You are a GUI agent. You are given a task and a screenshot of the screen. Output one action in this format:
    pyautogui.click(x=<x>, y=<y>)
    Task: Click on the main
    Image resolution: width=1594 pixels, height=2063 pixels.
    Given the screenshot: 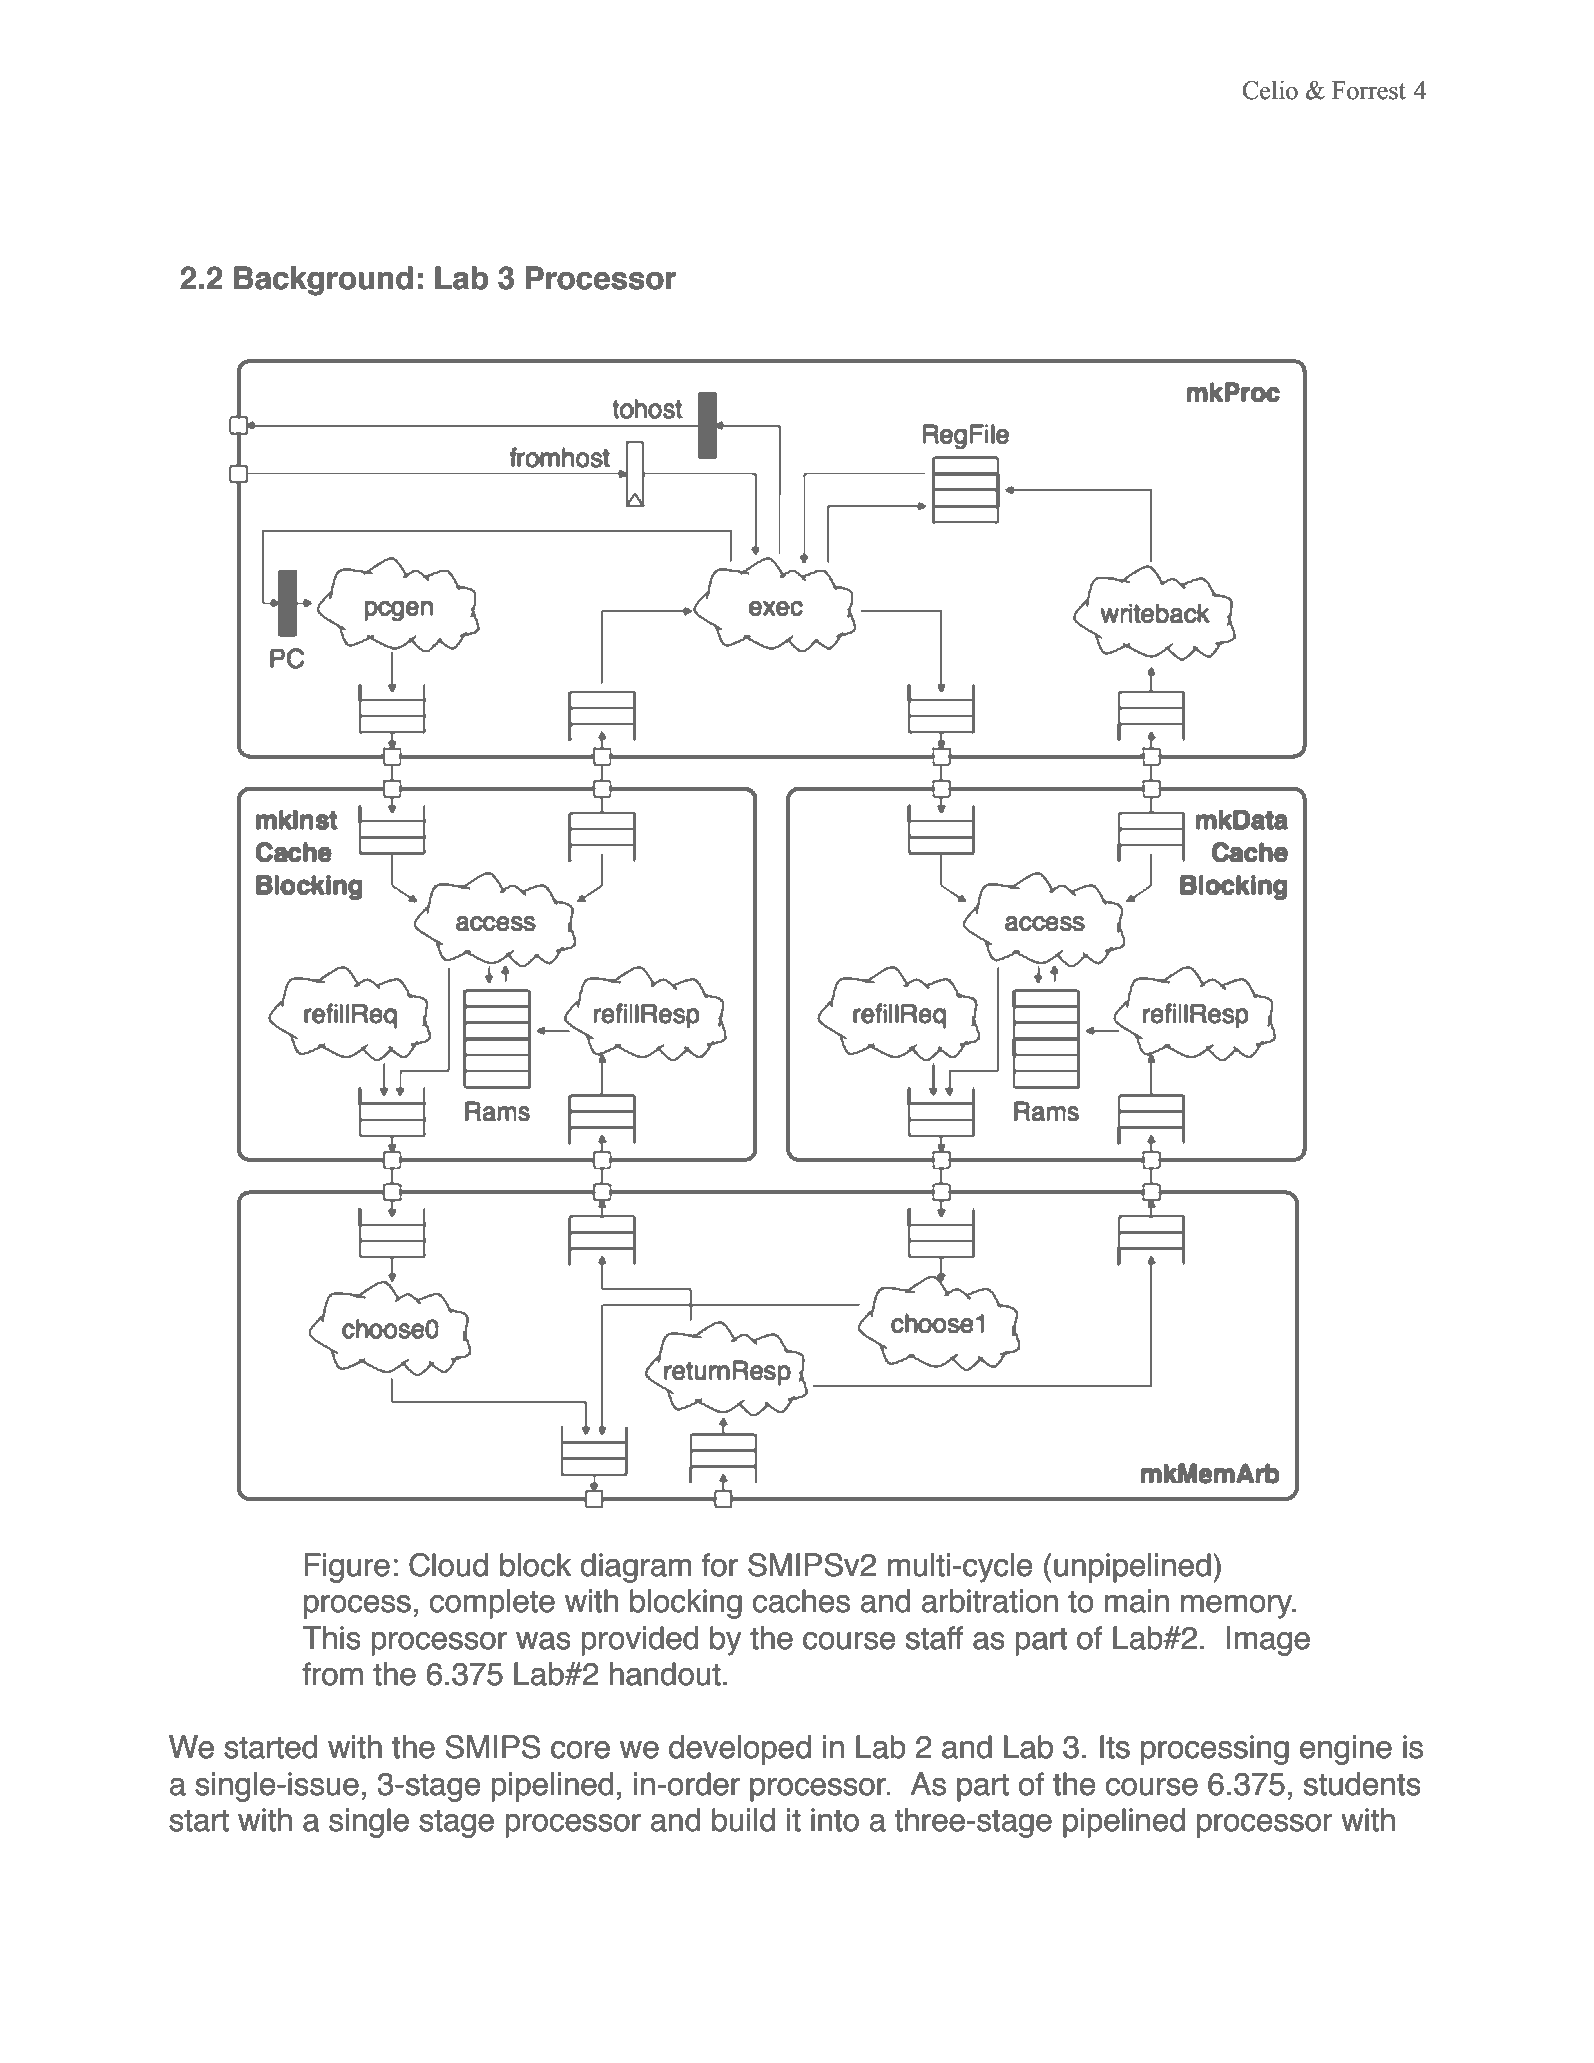 What is the action you would take?
    pyautogui.click(x=1137, y=1601)
